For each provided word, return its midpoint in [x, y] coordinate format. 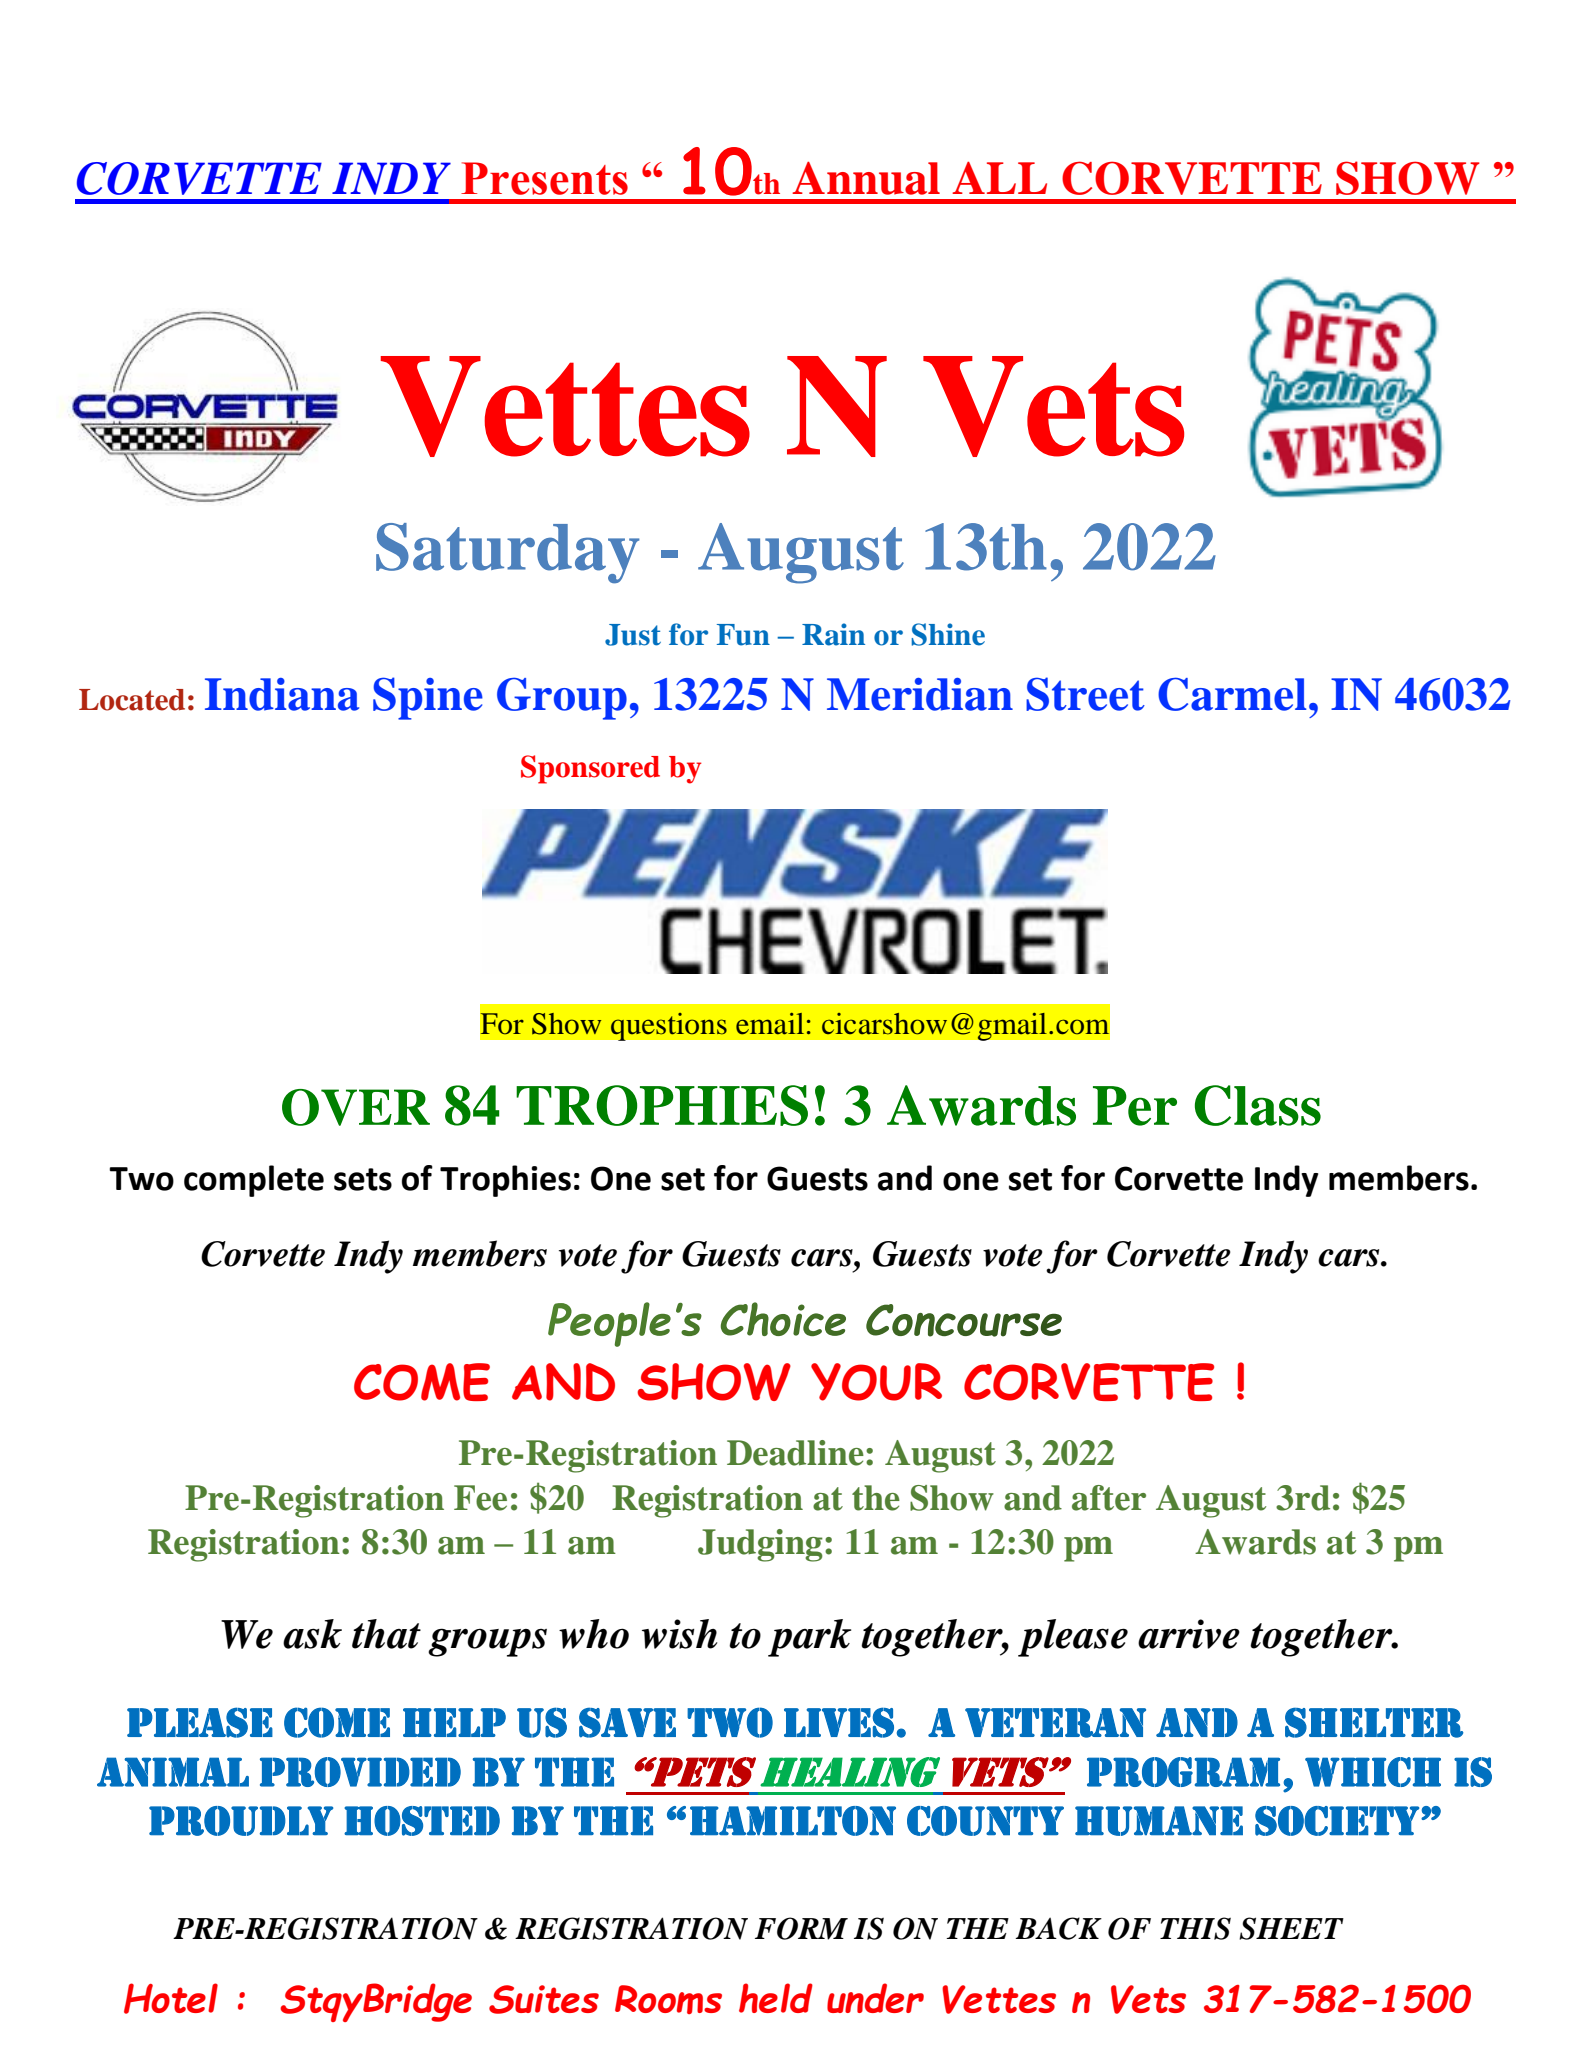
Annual [866, 178]
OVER [356, 1107]
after [1109, 1498]
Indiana [282, 694]
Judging [760, 1545]
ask [312, 1634]
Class [1258, 1105]
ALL [999, 178]
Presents [544, 178]
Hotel [171, 1998]
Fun [743, 635]
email [770, 1024]
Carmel [1232, 694]
